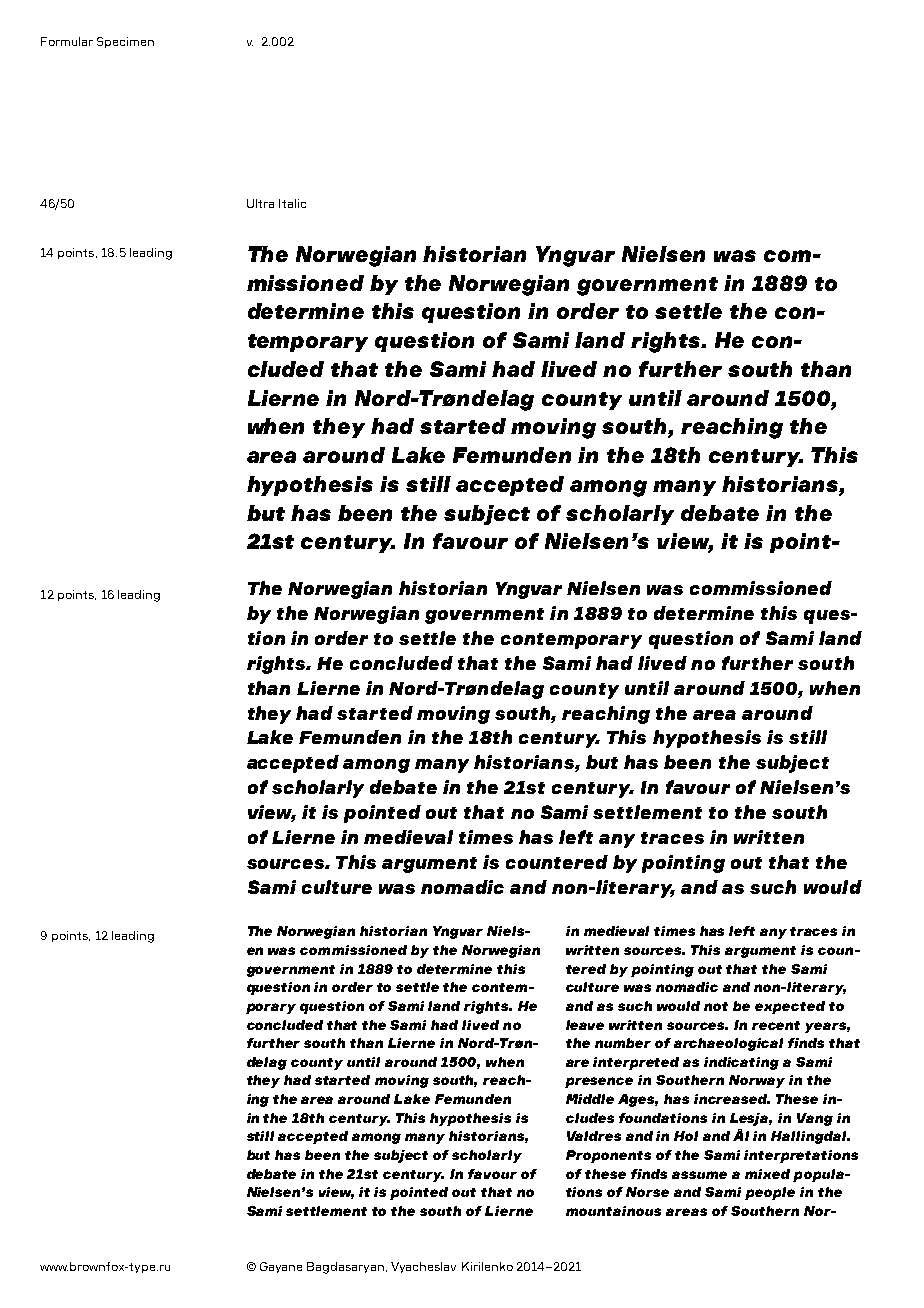 The image size is (924, 1308). What do you see at coordinates (125, 42) in the document?
I see `Specimen` at bounding box center [125, 42].
